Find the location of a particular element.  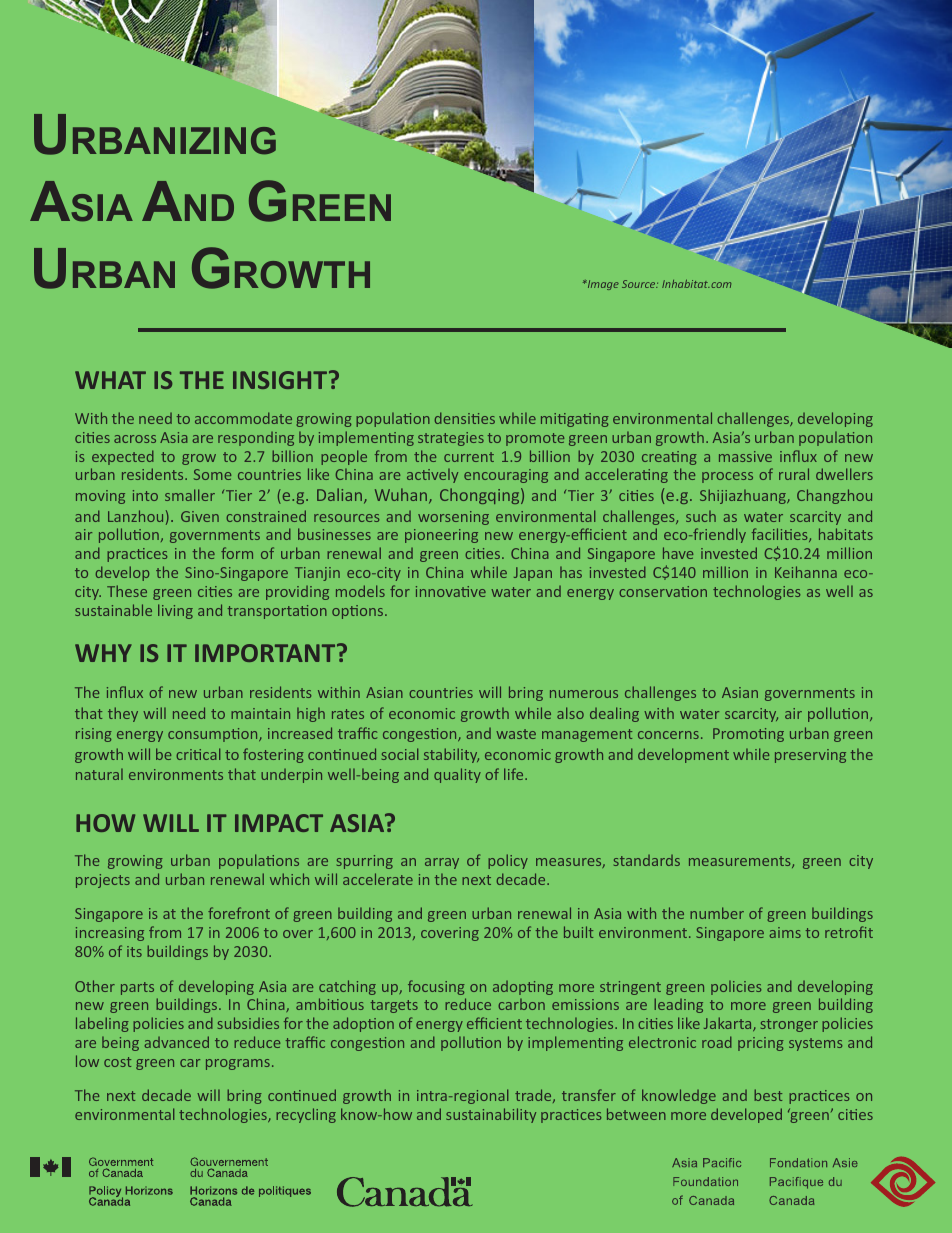

densities is located at coordinates (465, 418).
